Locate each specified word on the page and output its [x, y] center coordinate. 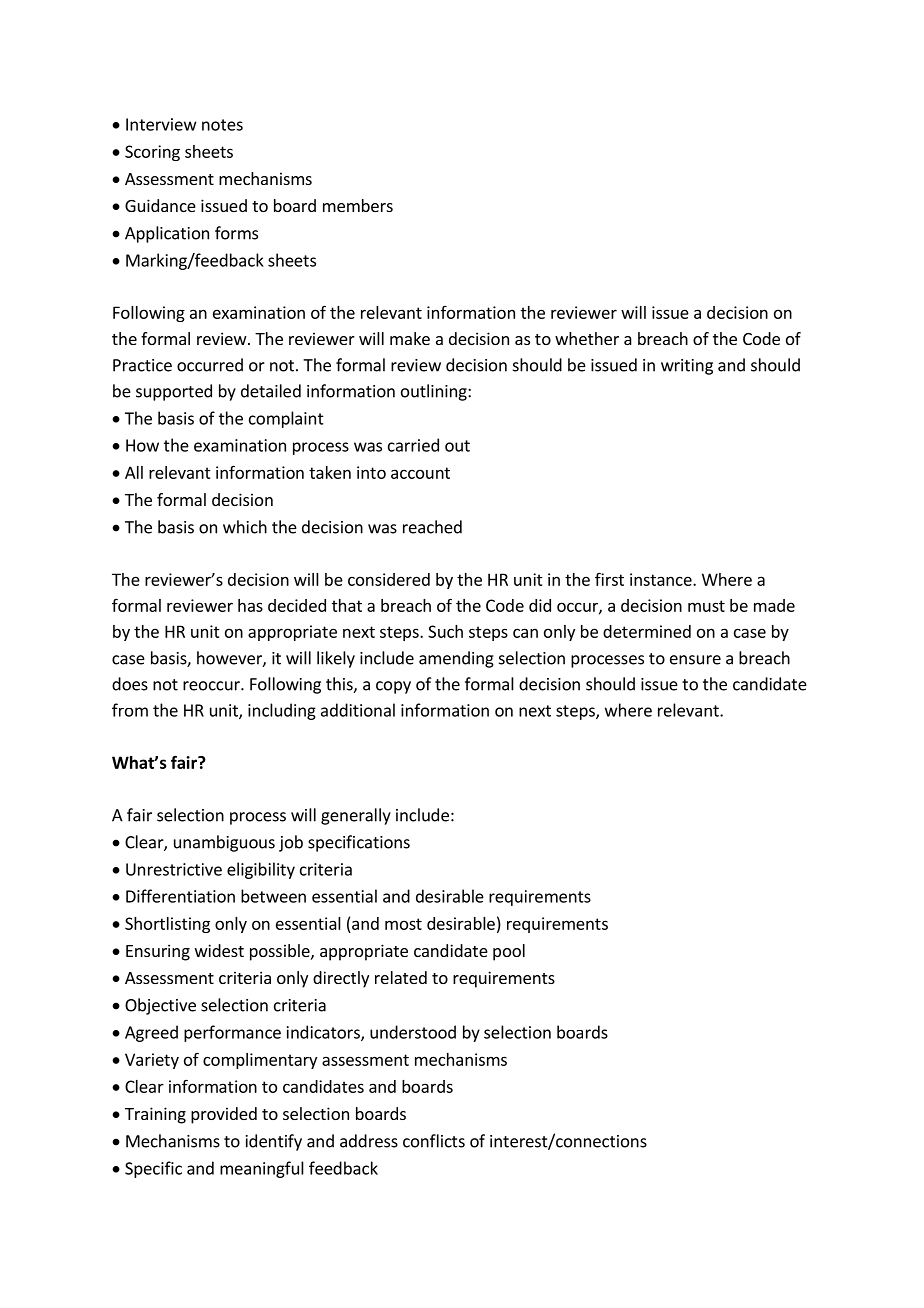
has [250, 605]
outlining [435, 392]
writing [687, 367]
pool [509, 952]
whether [587, 338]
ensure [695, 660]
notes [222, 125]
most [403, 924]
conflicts [434, 1141]
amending [456, 659]
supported [174, 392]
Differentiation [180, 896]
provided [224, 1115]
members [358, 205]
